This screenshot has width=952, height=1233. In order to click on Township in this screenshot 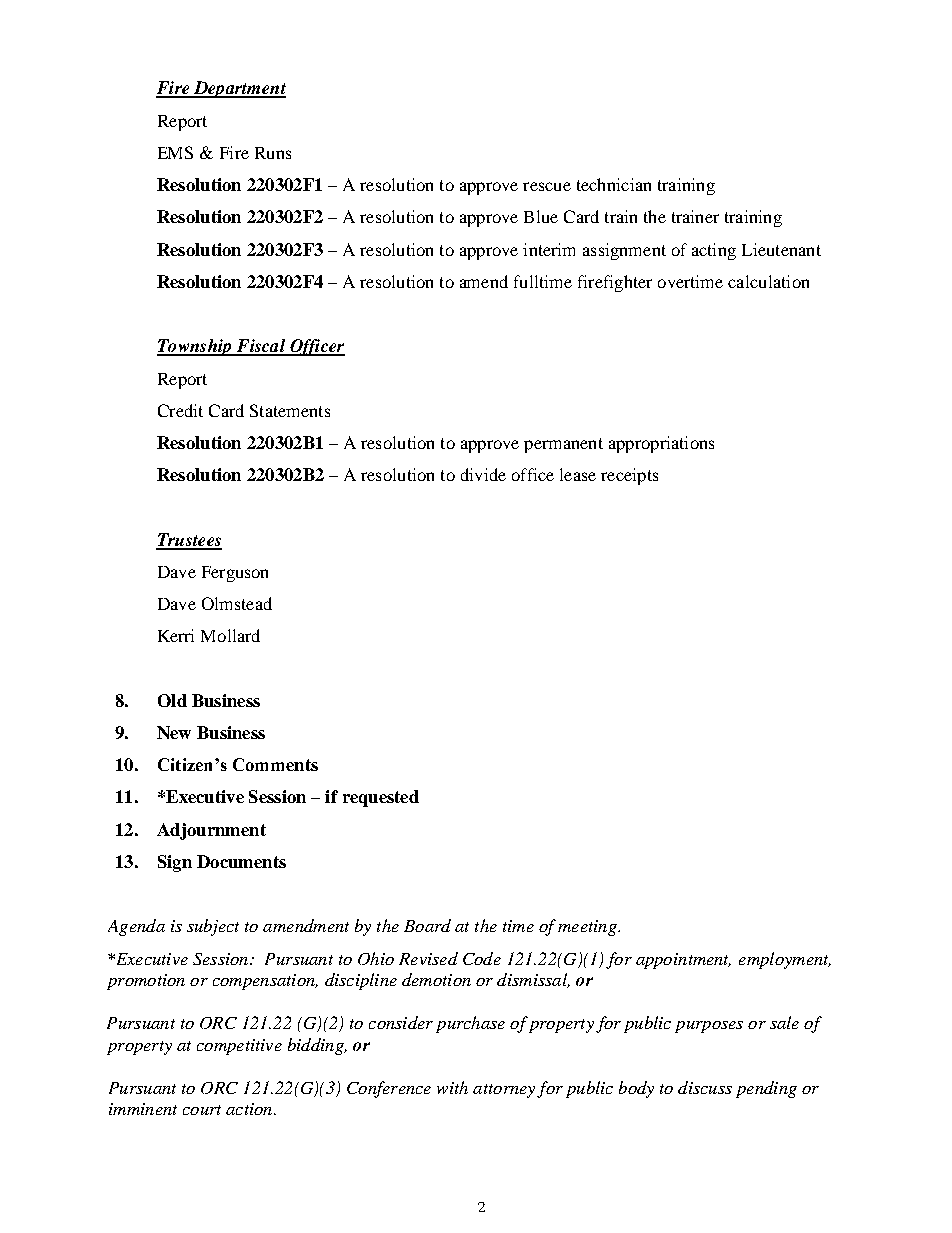, I will do `click(195, 347)`.
